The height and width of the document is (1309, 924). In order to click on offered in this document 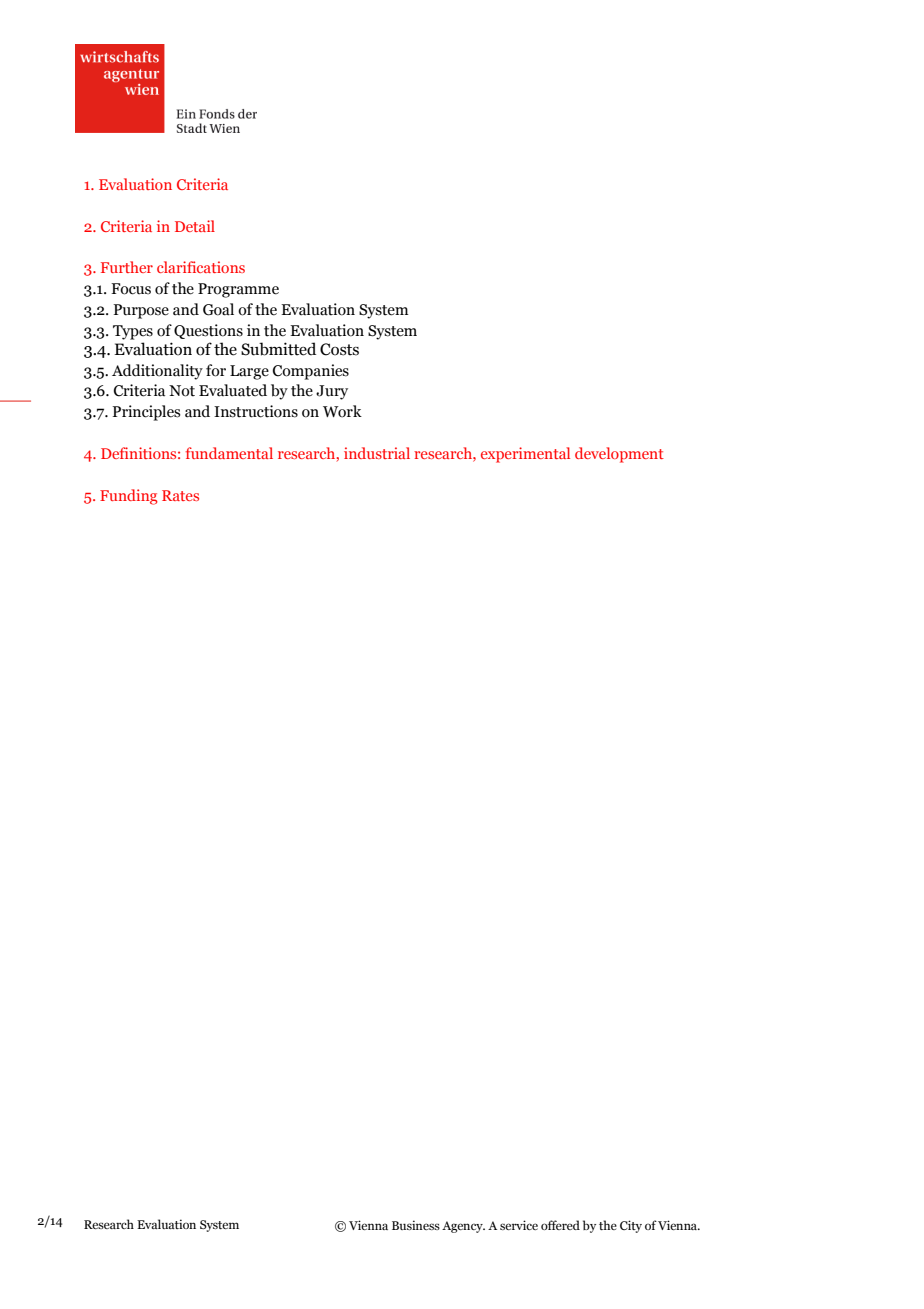, I will do `click(560, 1225)`.
